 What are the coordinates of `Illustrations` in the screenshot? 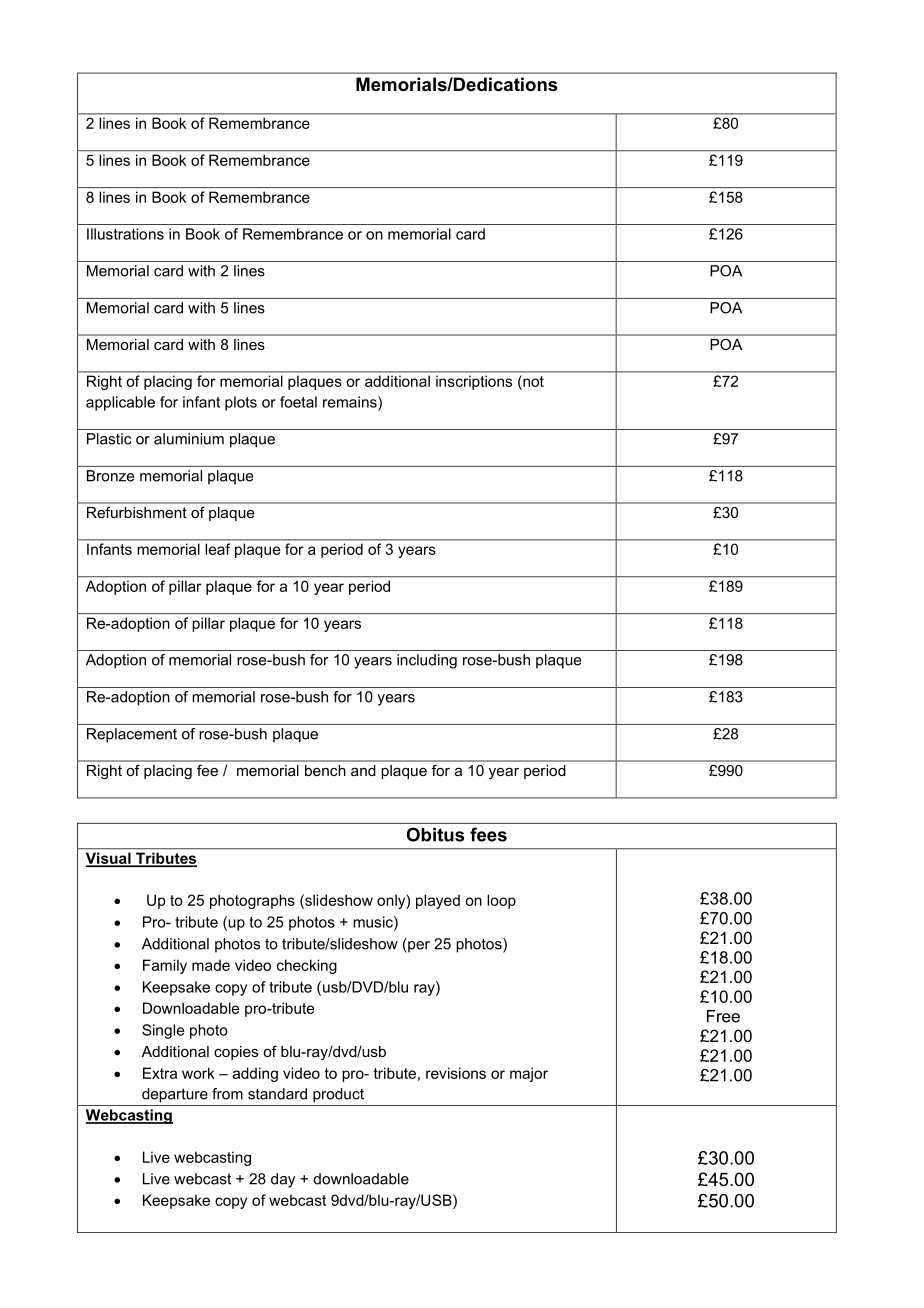 It's located at (125, 234).
